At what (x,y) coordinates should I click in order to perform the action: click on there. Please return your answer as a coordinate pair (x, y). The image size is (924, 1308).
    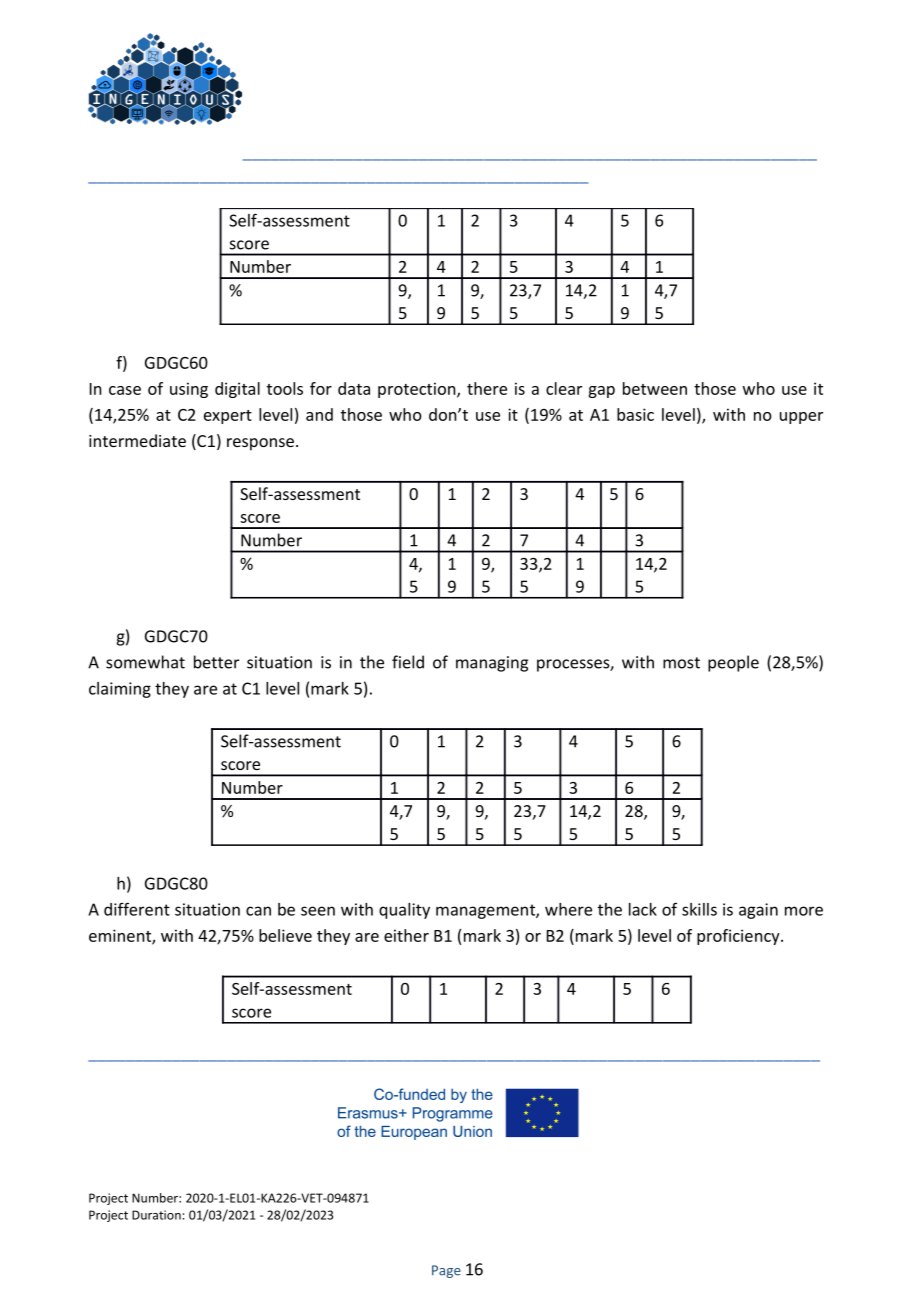
    Looking at the image, I should click on (487, 388).
